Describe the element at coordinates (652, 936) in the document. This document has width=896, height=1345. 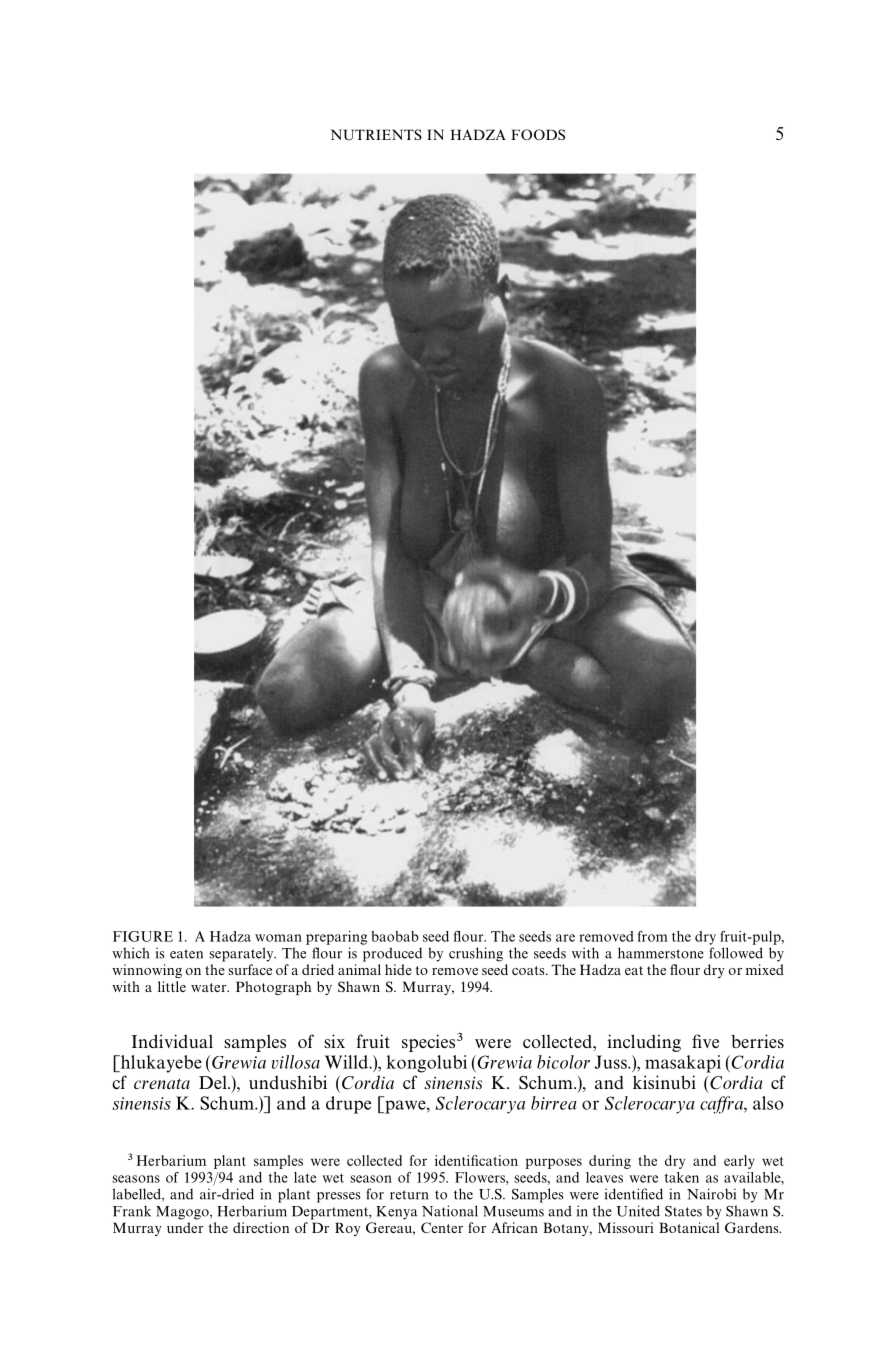
I see `from` at that location.
